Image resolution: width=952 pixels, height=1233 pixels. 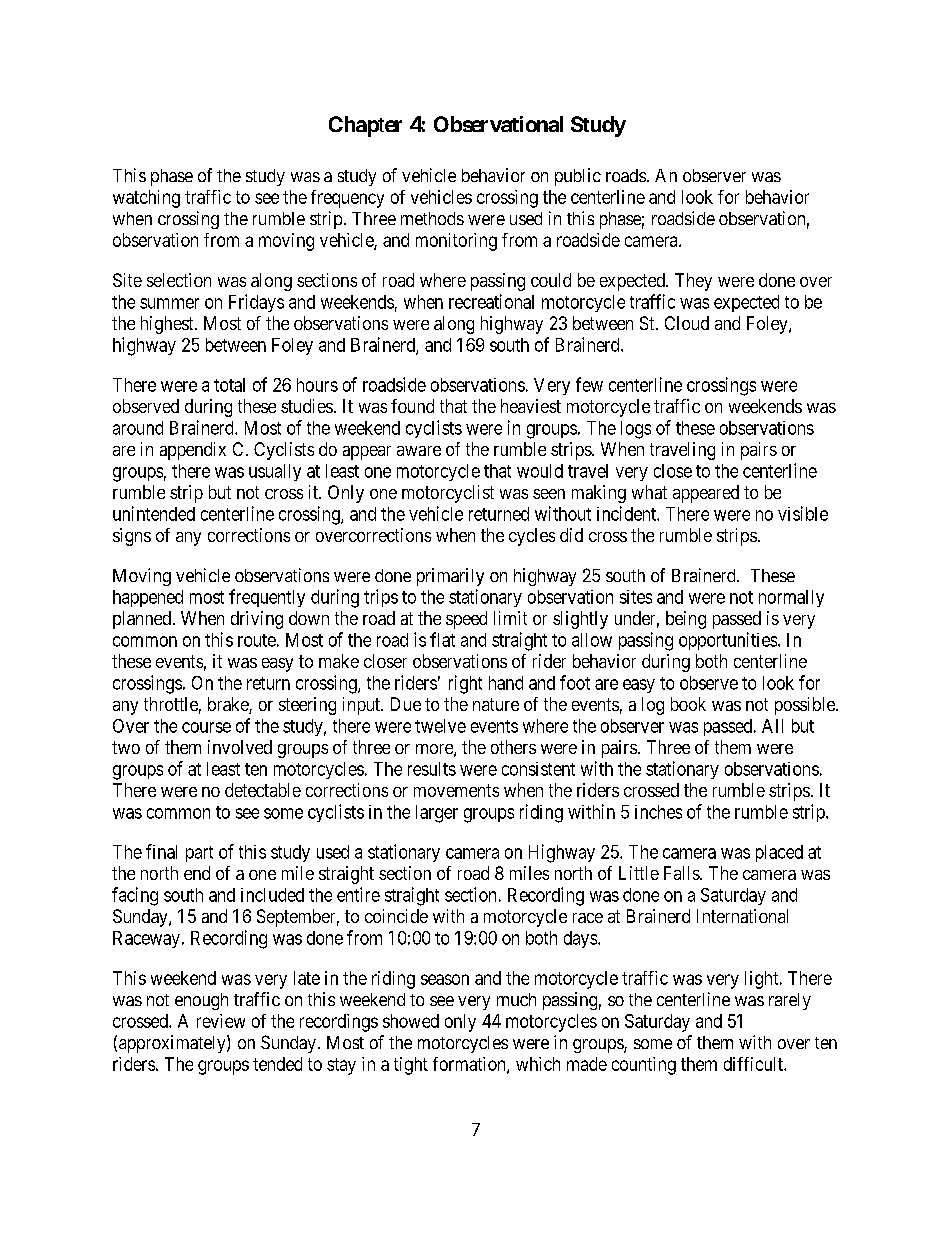 I want to click on methods, so click(x=432, y=218).
